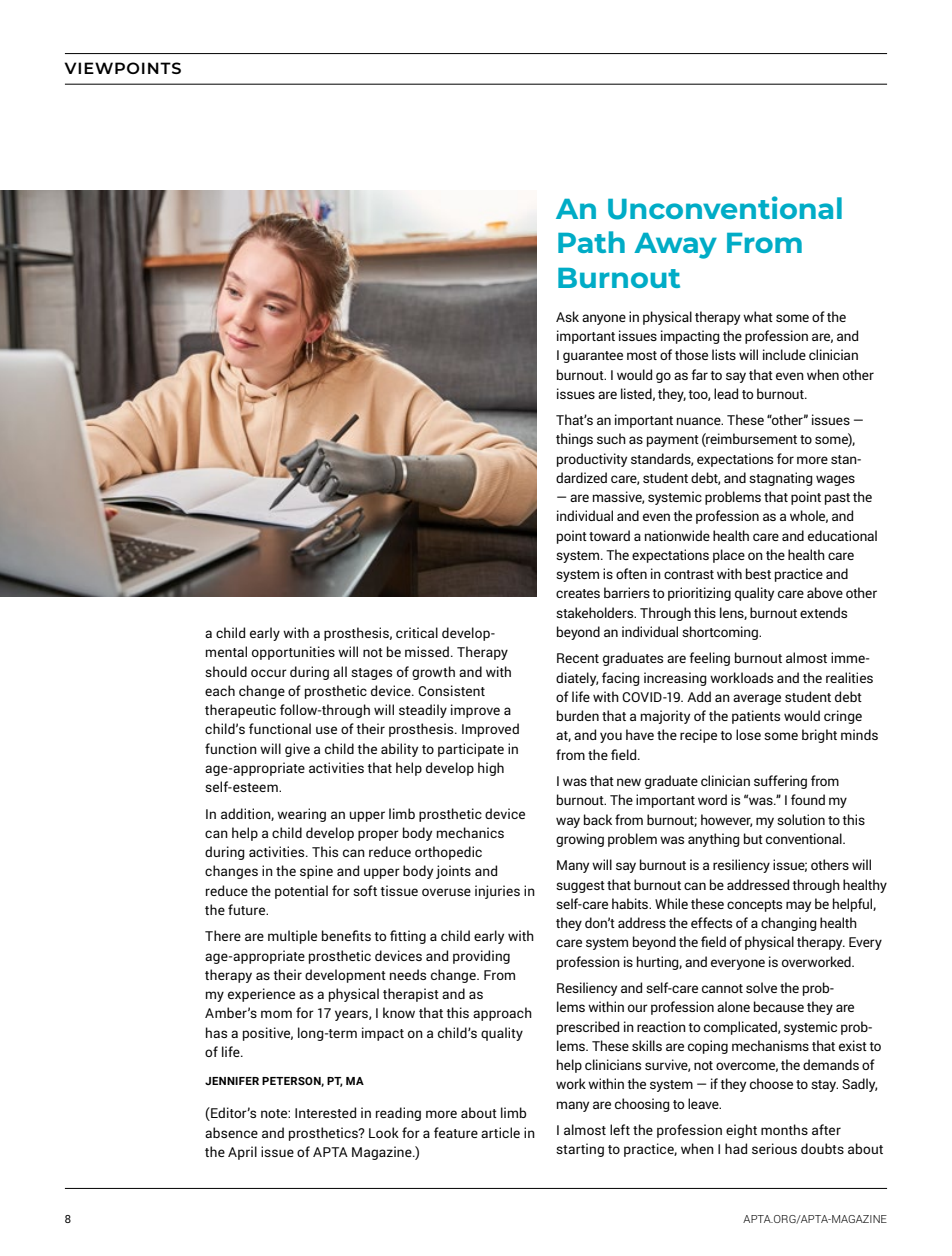 The image size is (952, 1256). Describe the element at coordinates (269, 673) in the screenshot. I see `occur` at that location.
